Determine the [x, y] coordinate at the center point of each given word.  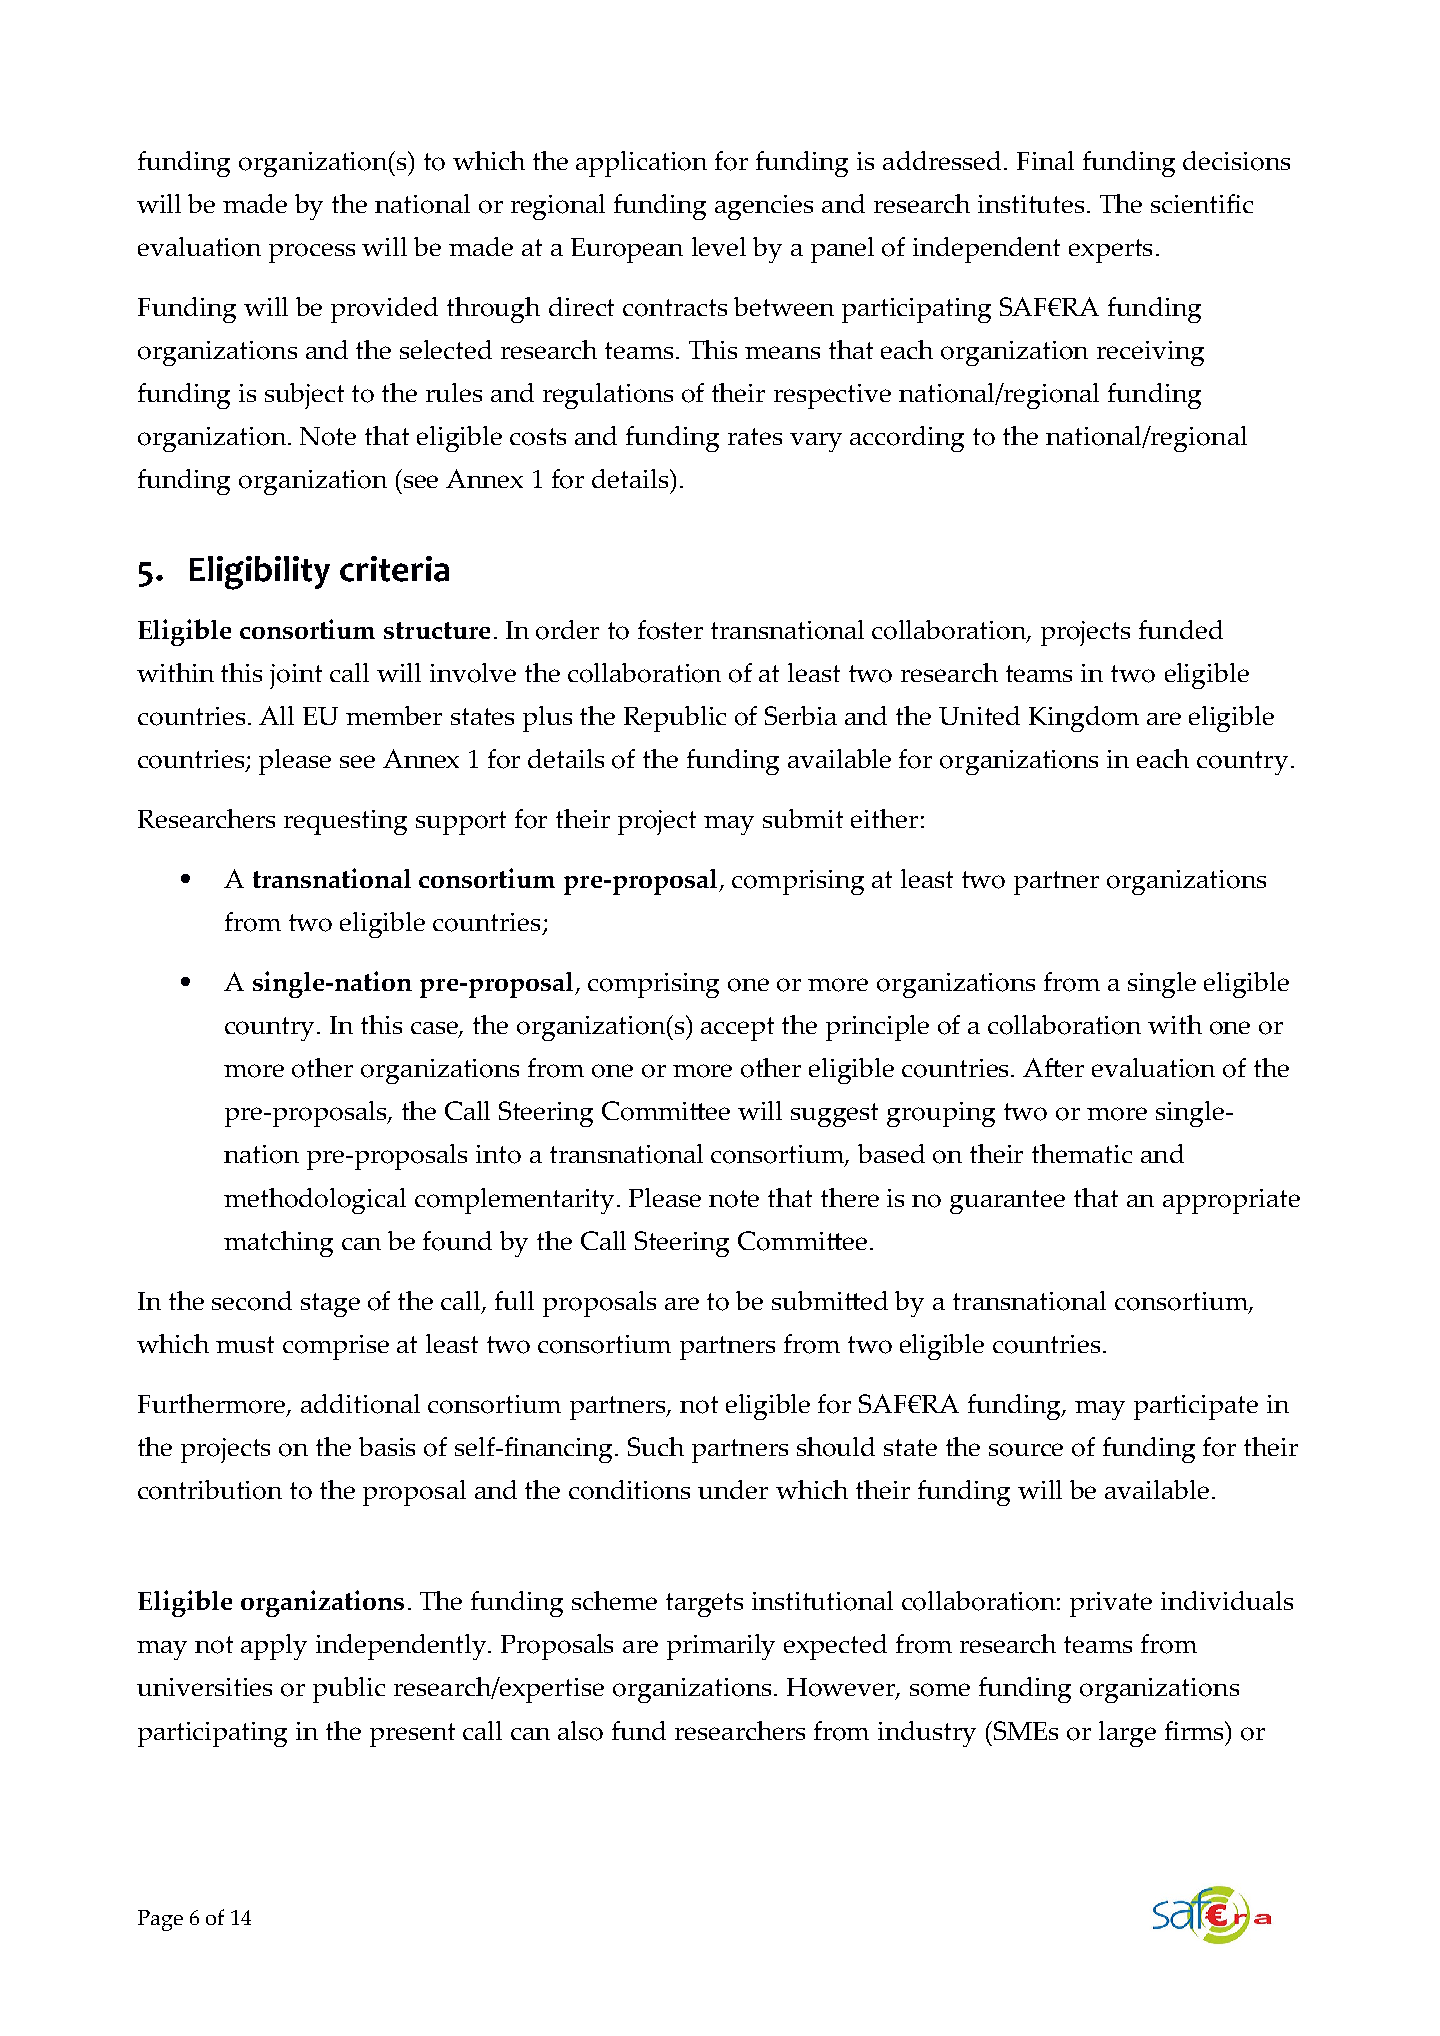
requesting [345, 822]
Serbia [801, 715]
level [719, 246]
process [312, 253]
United [979, 715]
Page [160, 1920]
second [252, 1301]
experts [1110, 251]
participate [1196, 1407]
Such [656, 1446]
